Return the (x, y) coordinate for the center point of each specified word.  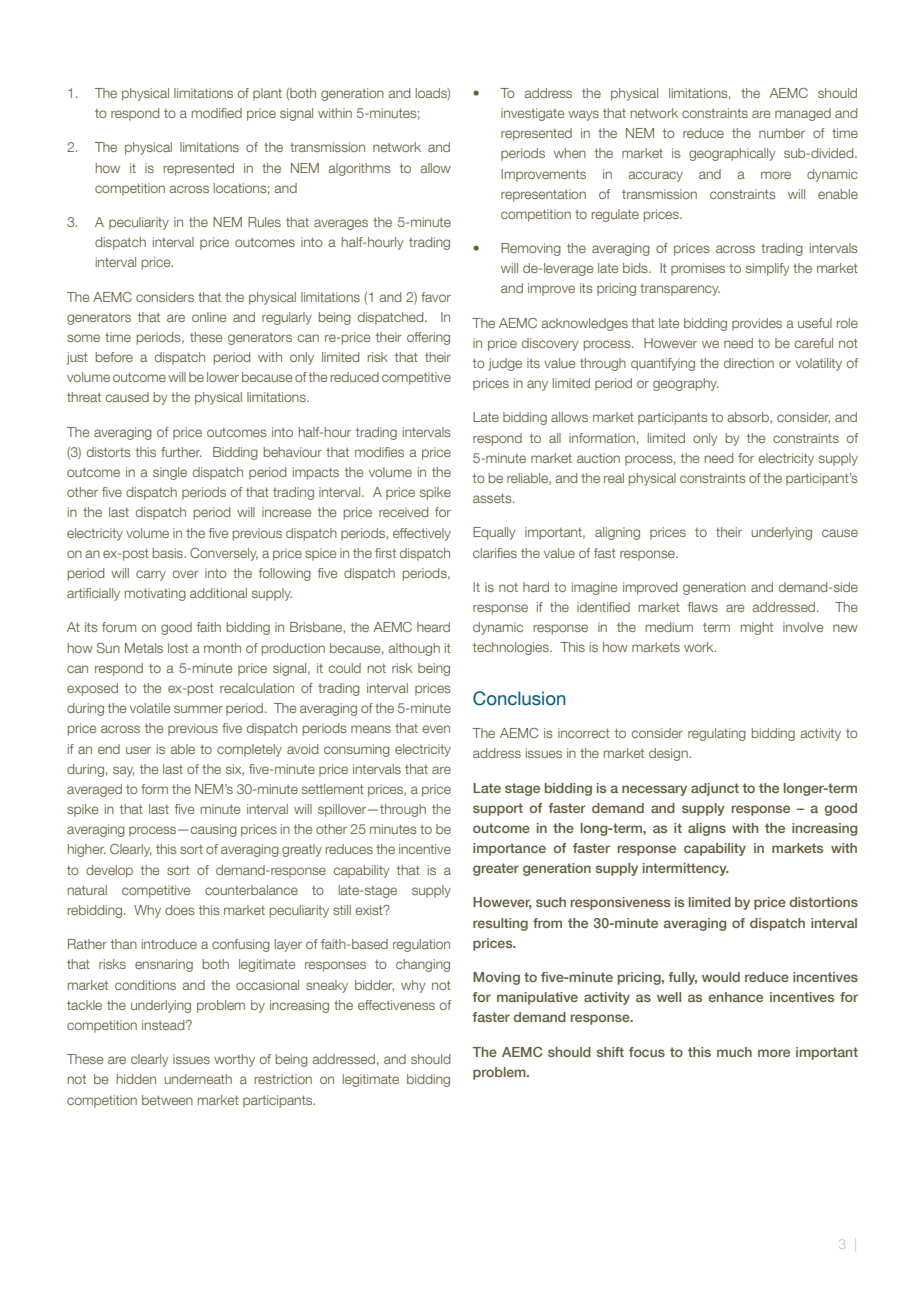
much (734, 1052)
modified (217, 113)
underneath (198, 1079)
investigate (532, 114)
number (782, 133)
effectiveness (396, 1005)
